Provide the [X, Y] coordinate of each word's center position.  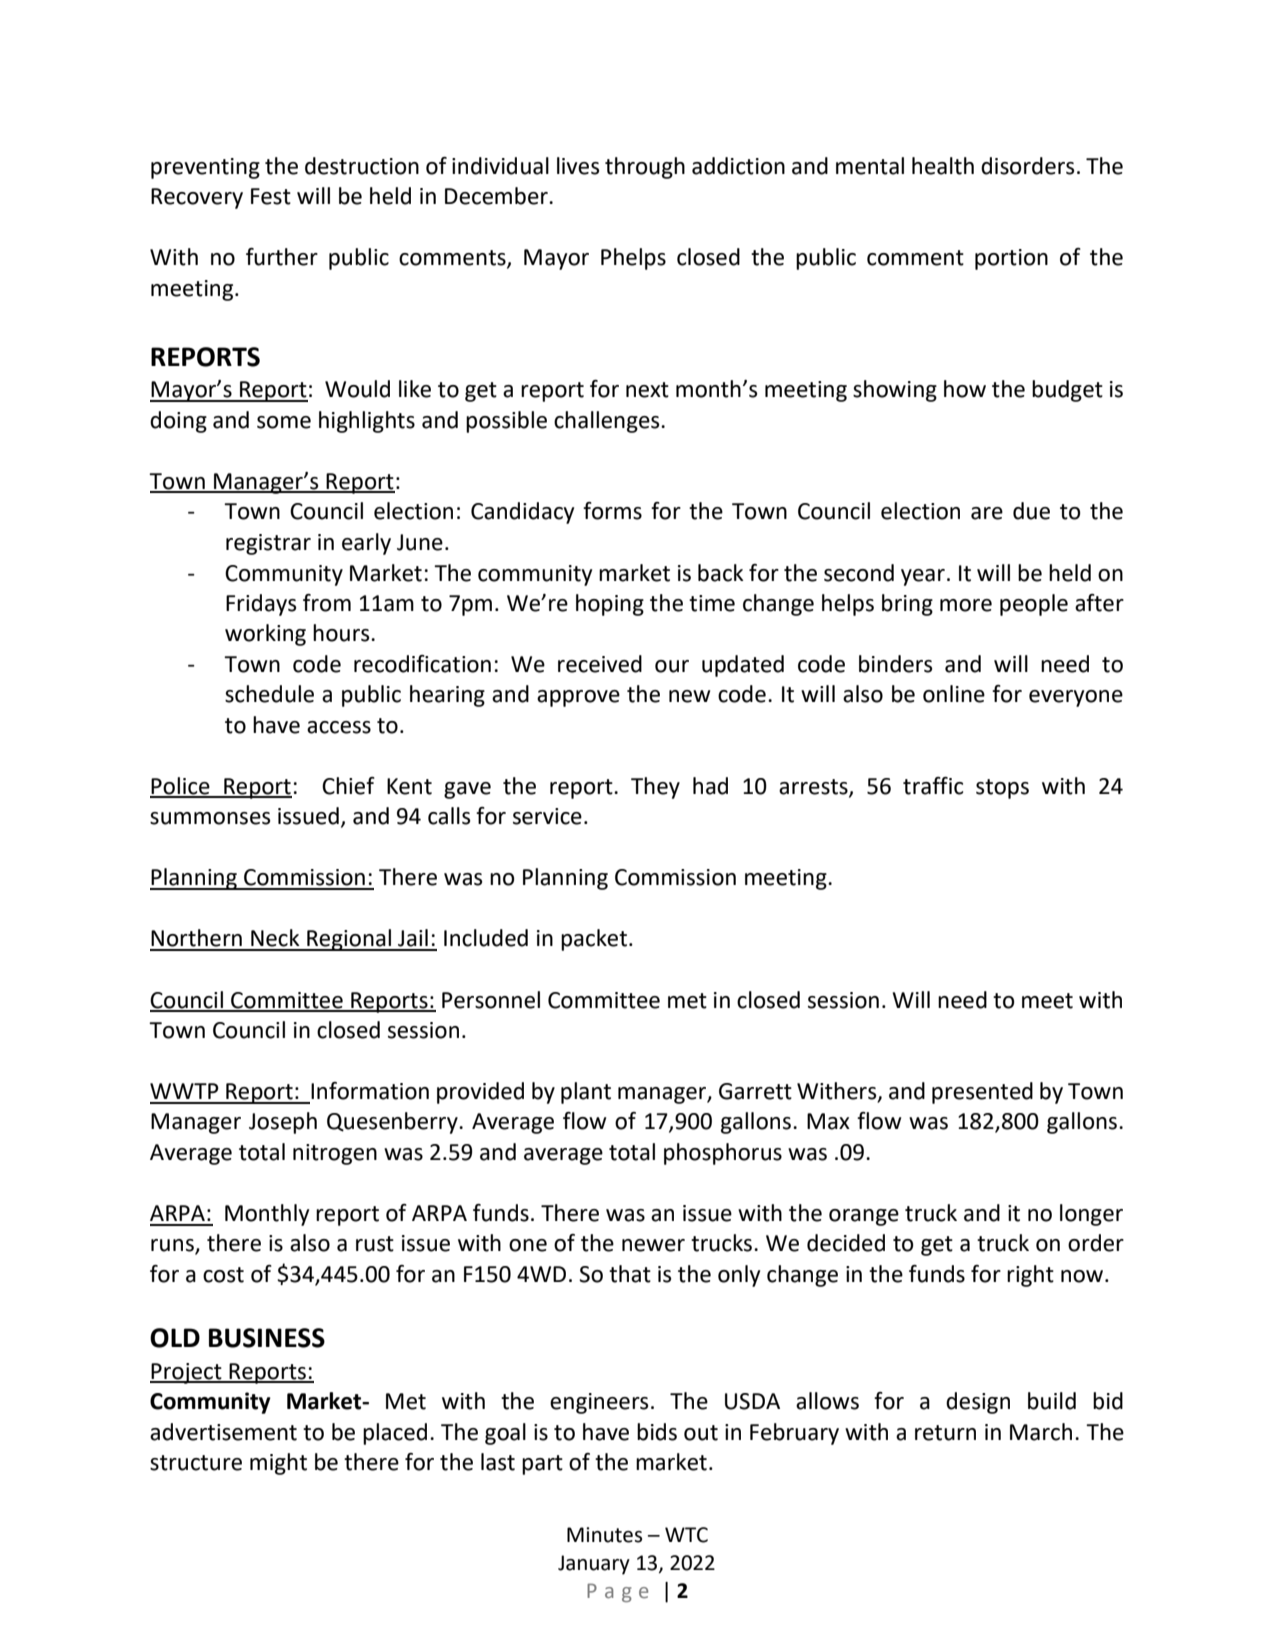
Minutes [604, 1535]
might [278, 1464]
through [645, 168]
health [943, 166]
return [945, 1433]
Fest [271, 196]
